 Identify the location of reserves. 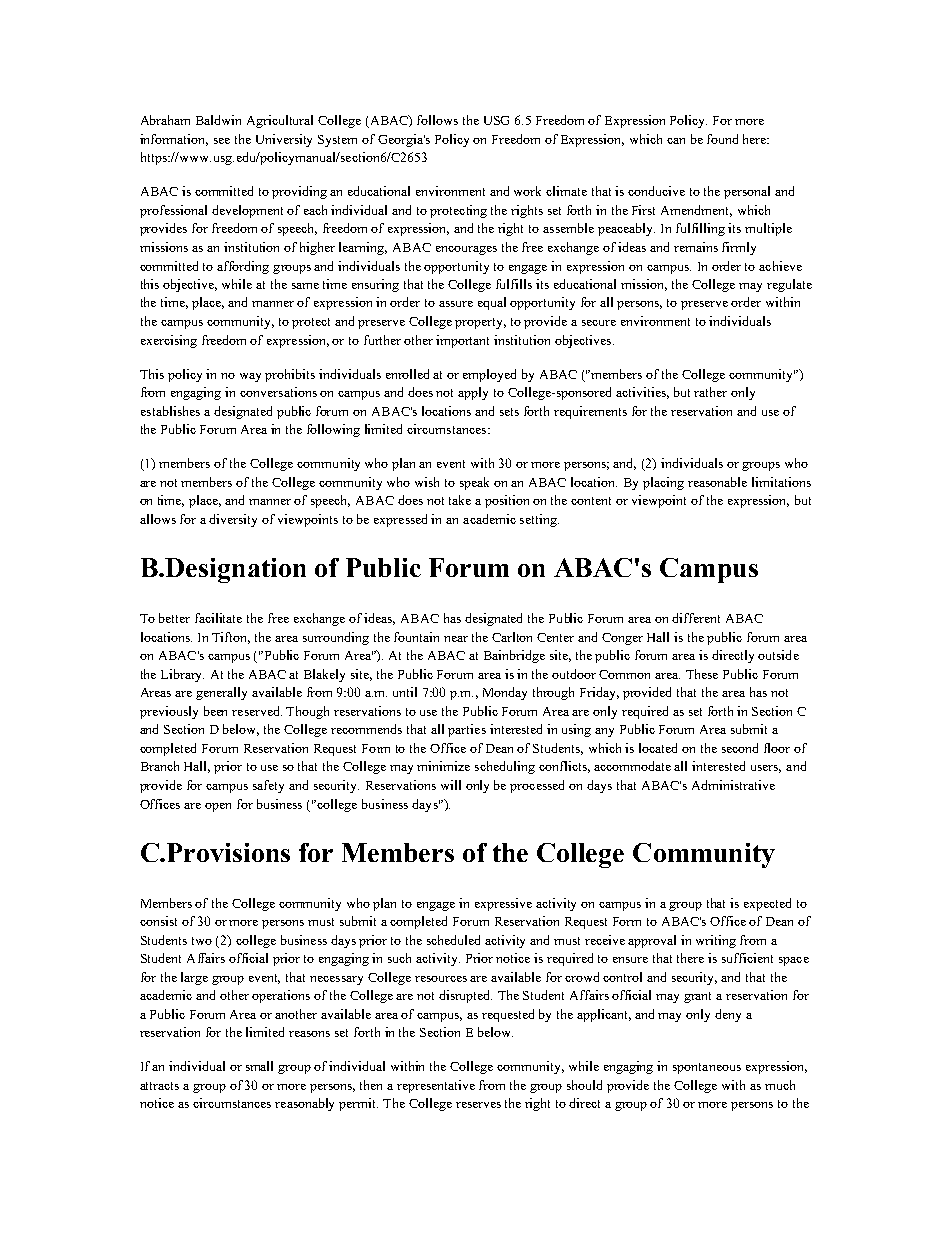
(478, 1105).
